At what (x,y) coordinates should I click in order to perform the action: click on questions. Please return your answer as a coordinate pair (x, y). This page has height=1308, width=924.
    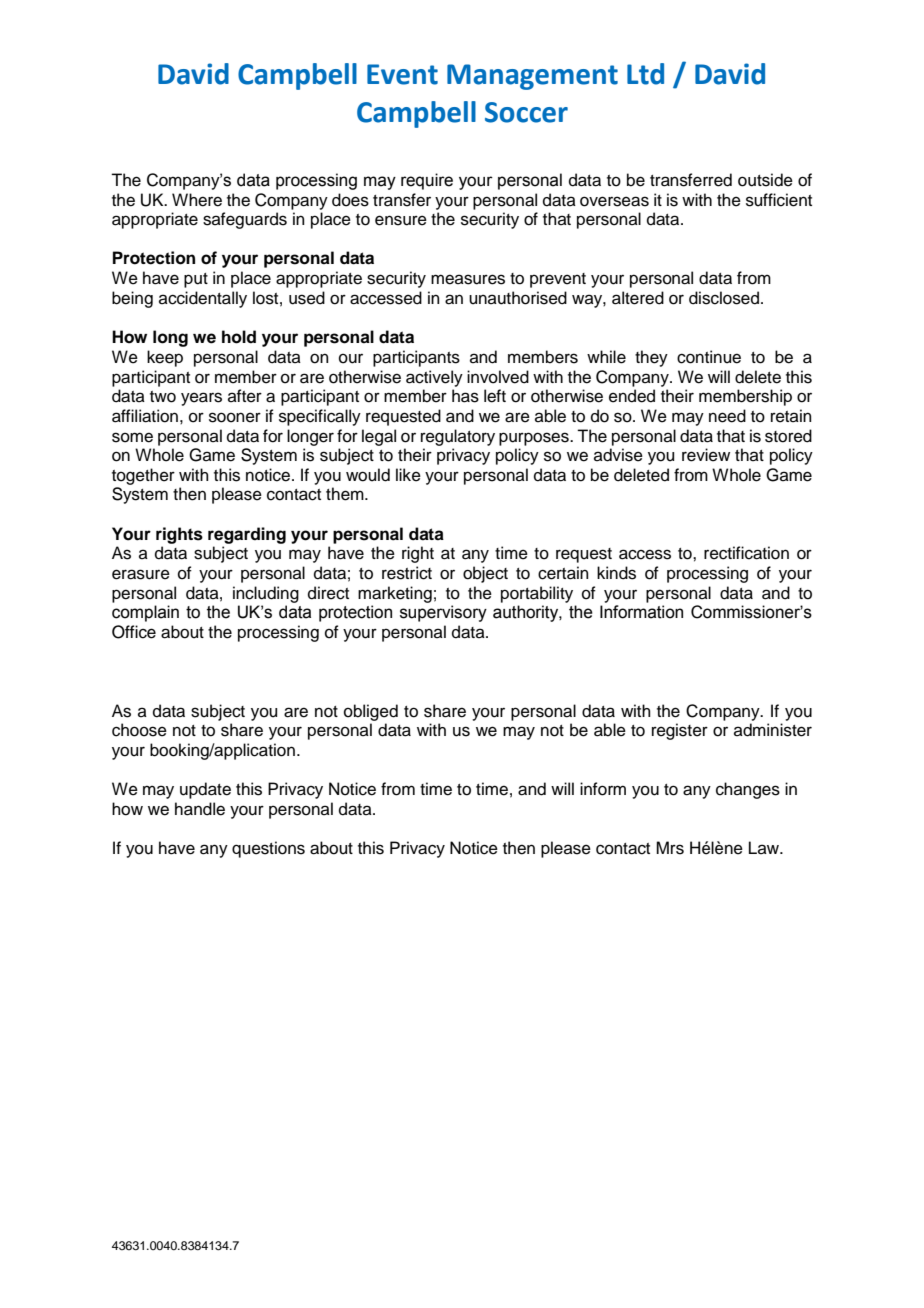
    Looking at the image, I should click on (268, 849).
